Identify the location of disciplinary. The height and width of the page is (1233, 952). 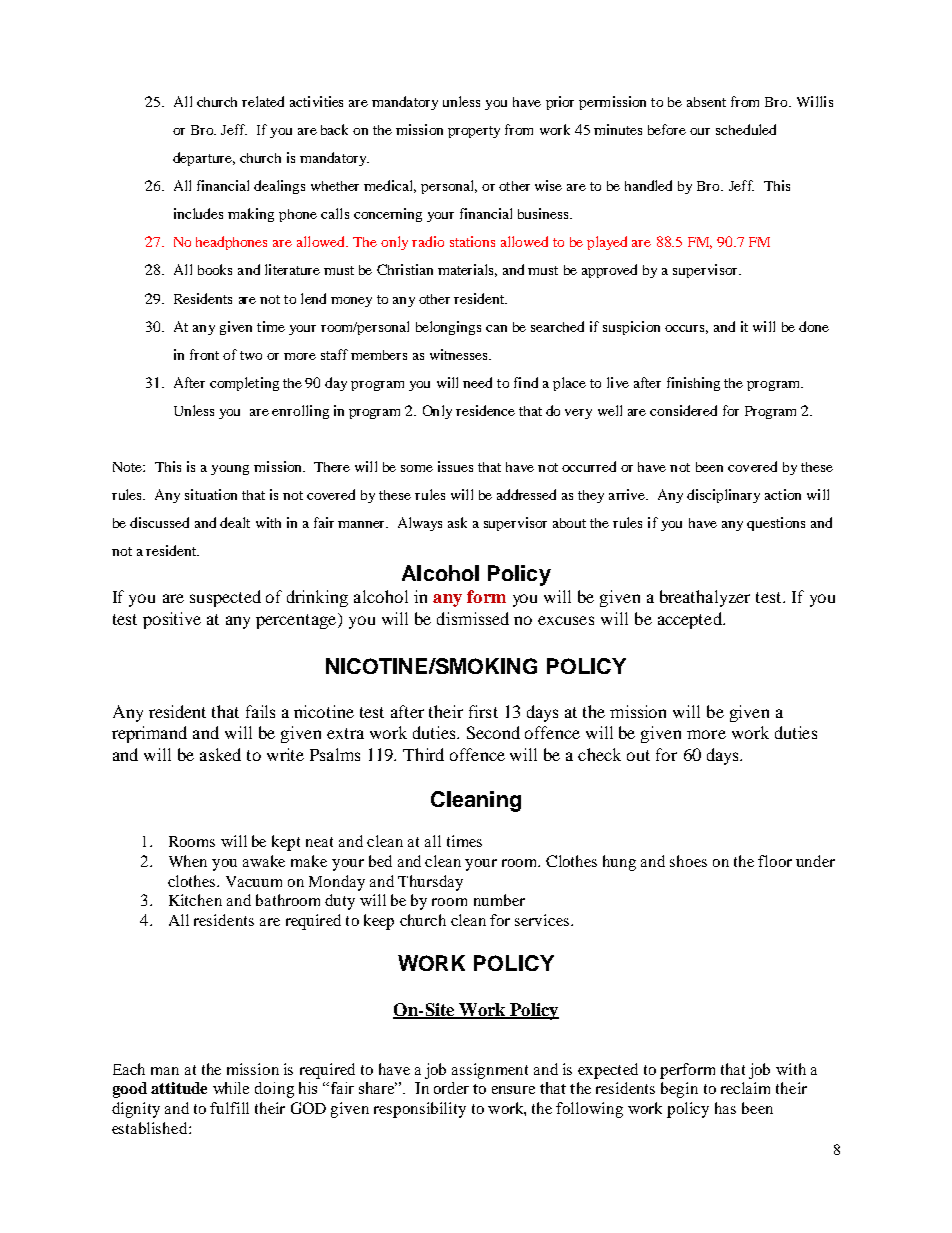
(723, 496).
